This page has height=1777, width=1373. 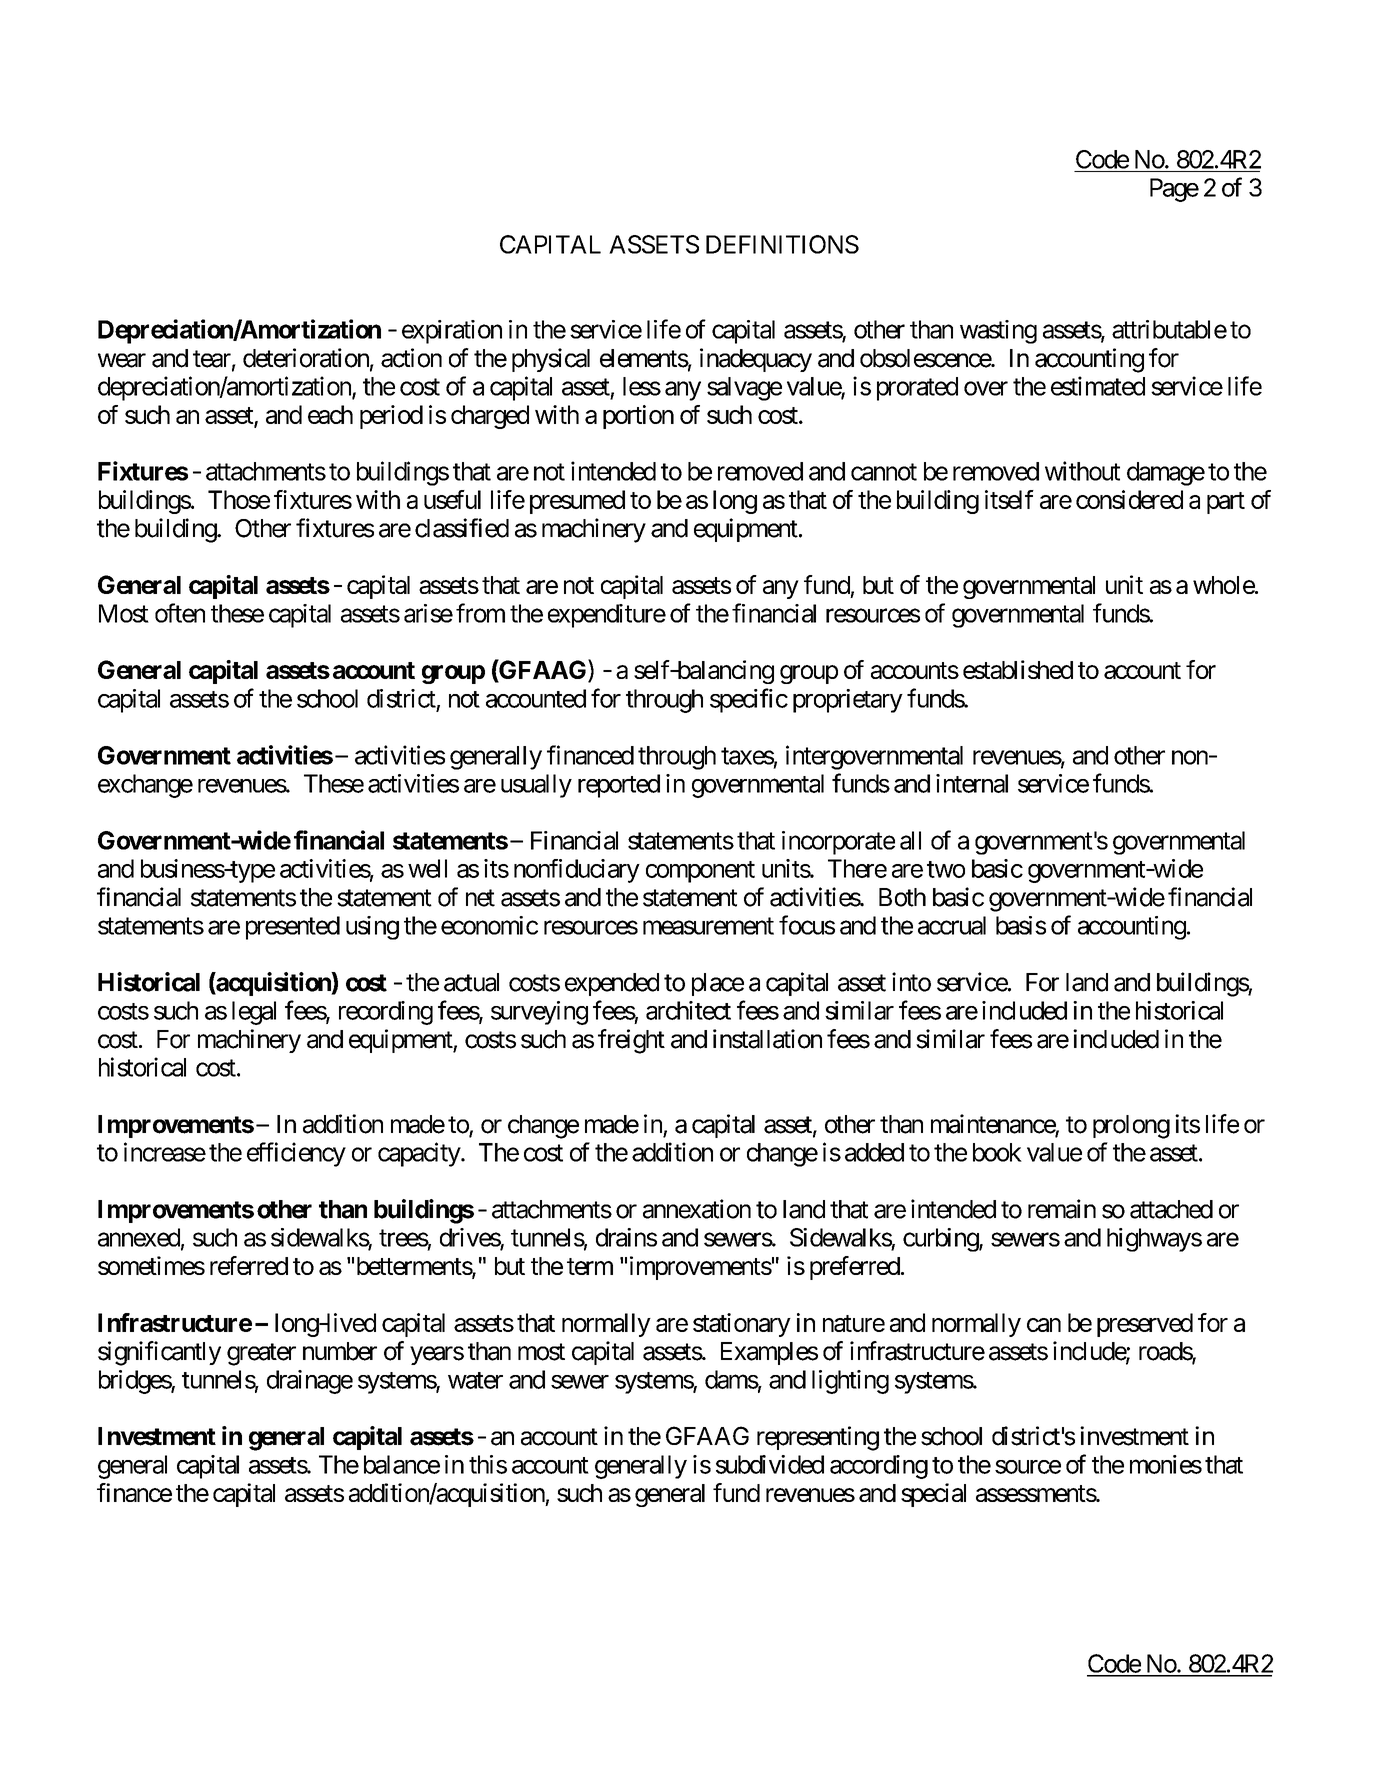 I want to click on component, so click(x=700, y=872).
